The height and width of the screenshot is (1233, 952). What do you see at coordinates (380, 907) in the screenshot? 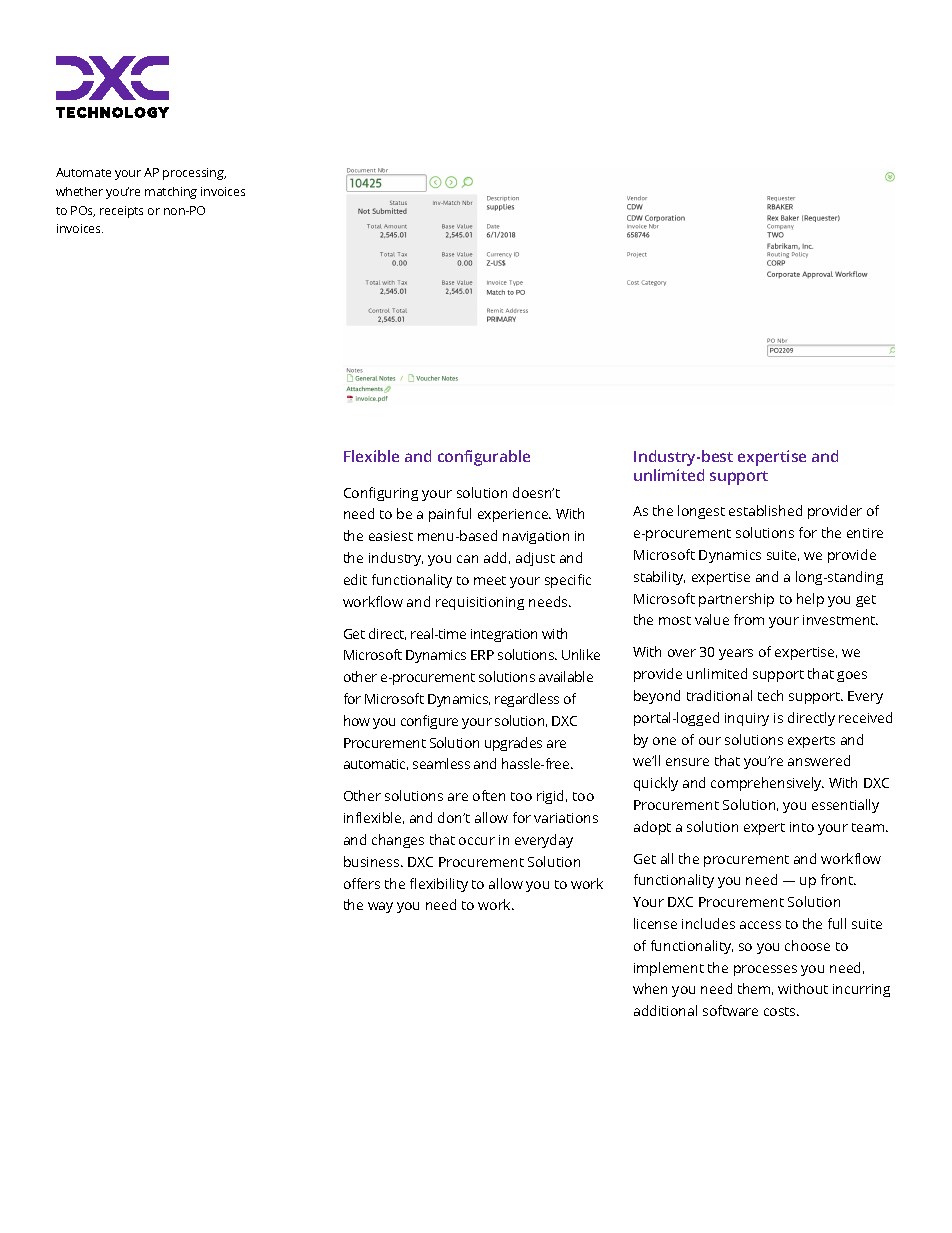
I see `way` at bounding box center [380, 907].
